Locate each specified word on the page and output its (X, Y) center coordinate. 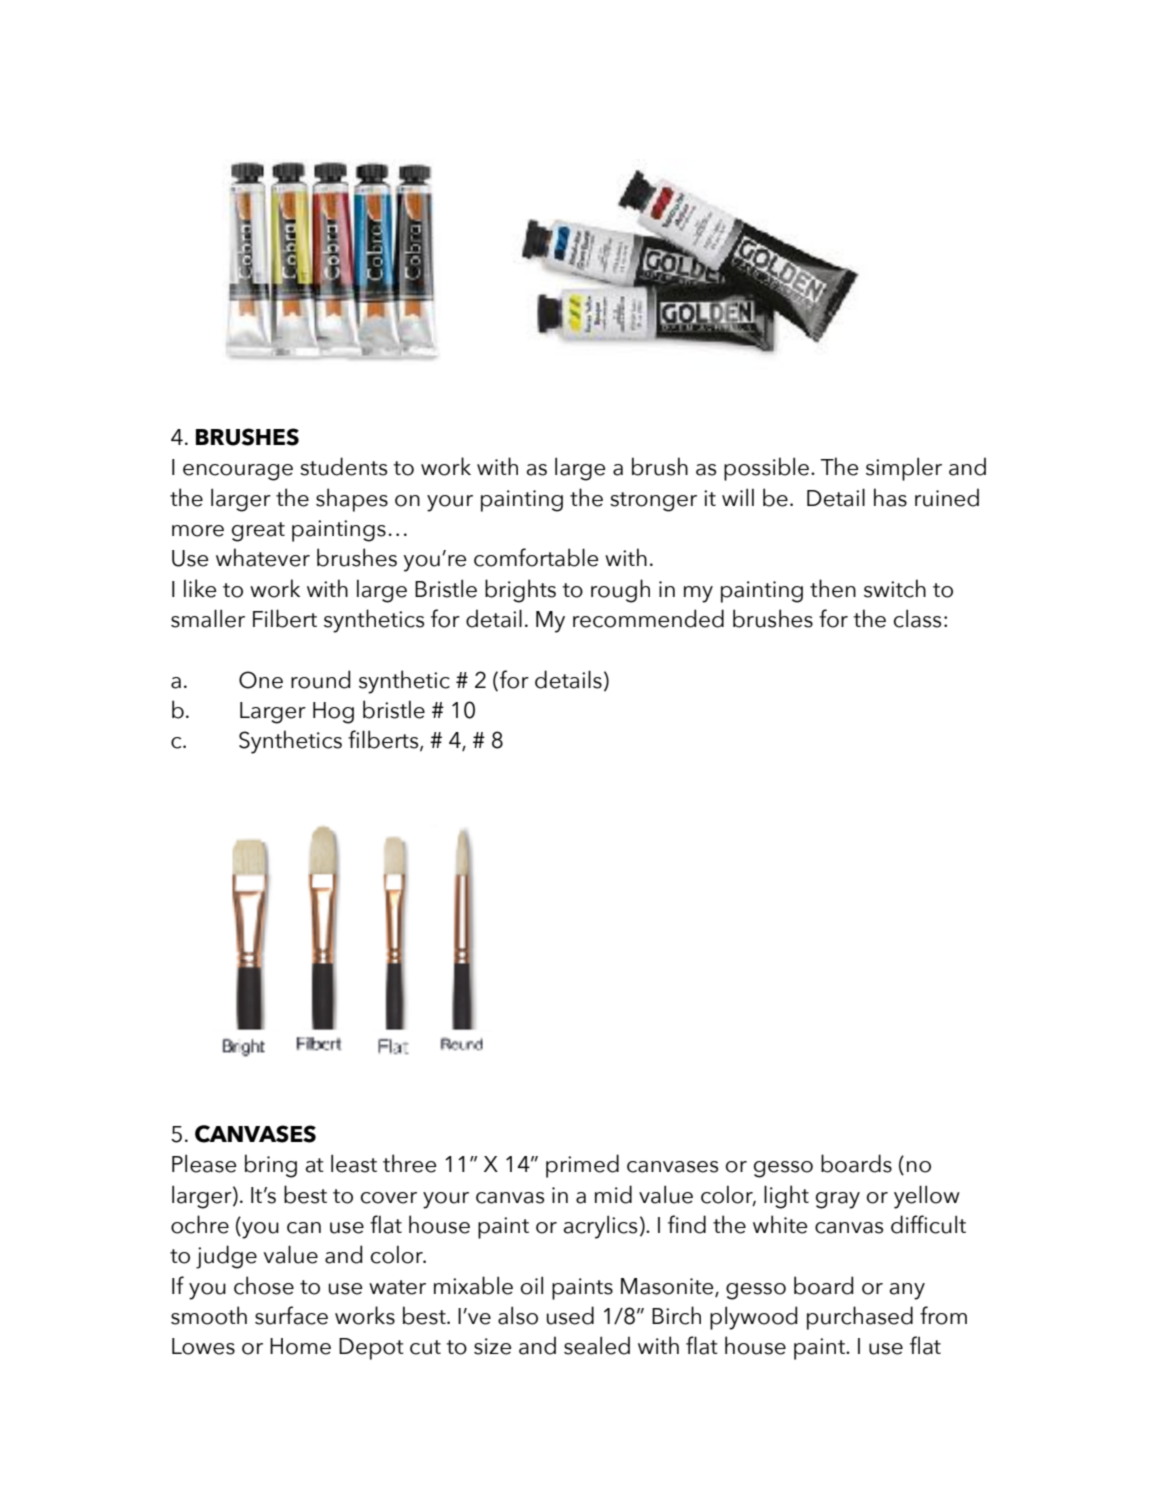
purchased (860, 1318)
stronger (653, 502)
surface (291, 1315)
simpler (904, 469)
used (570, 1315)
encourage (238, 472)
